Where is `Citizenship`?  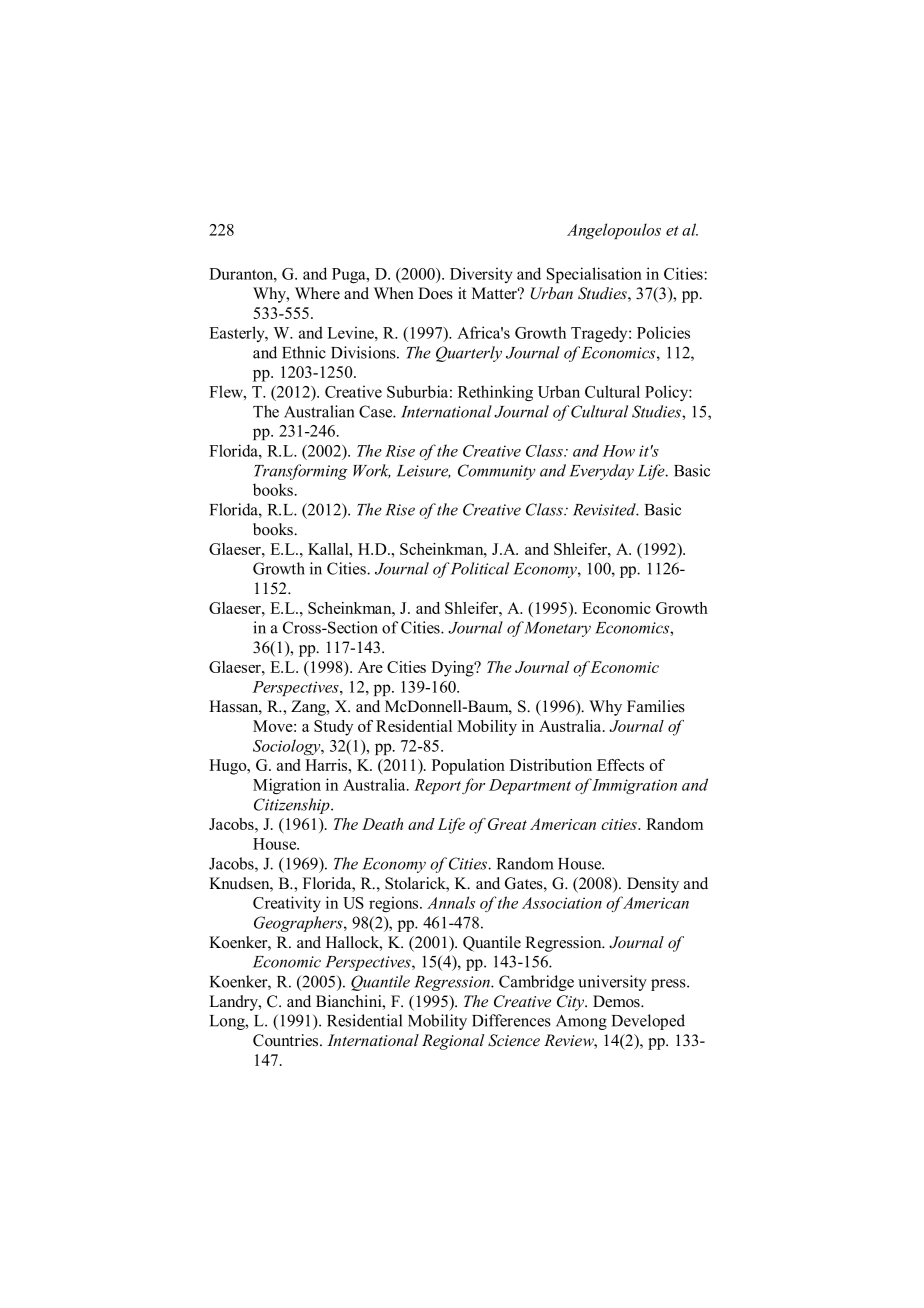 Citizenship is located at coordinates (293, 806).
